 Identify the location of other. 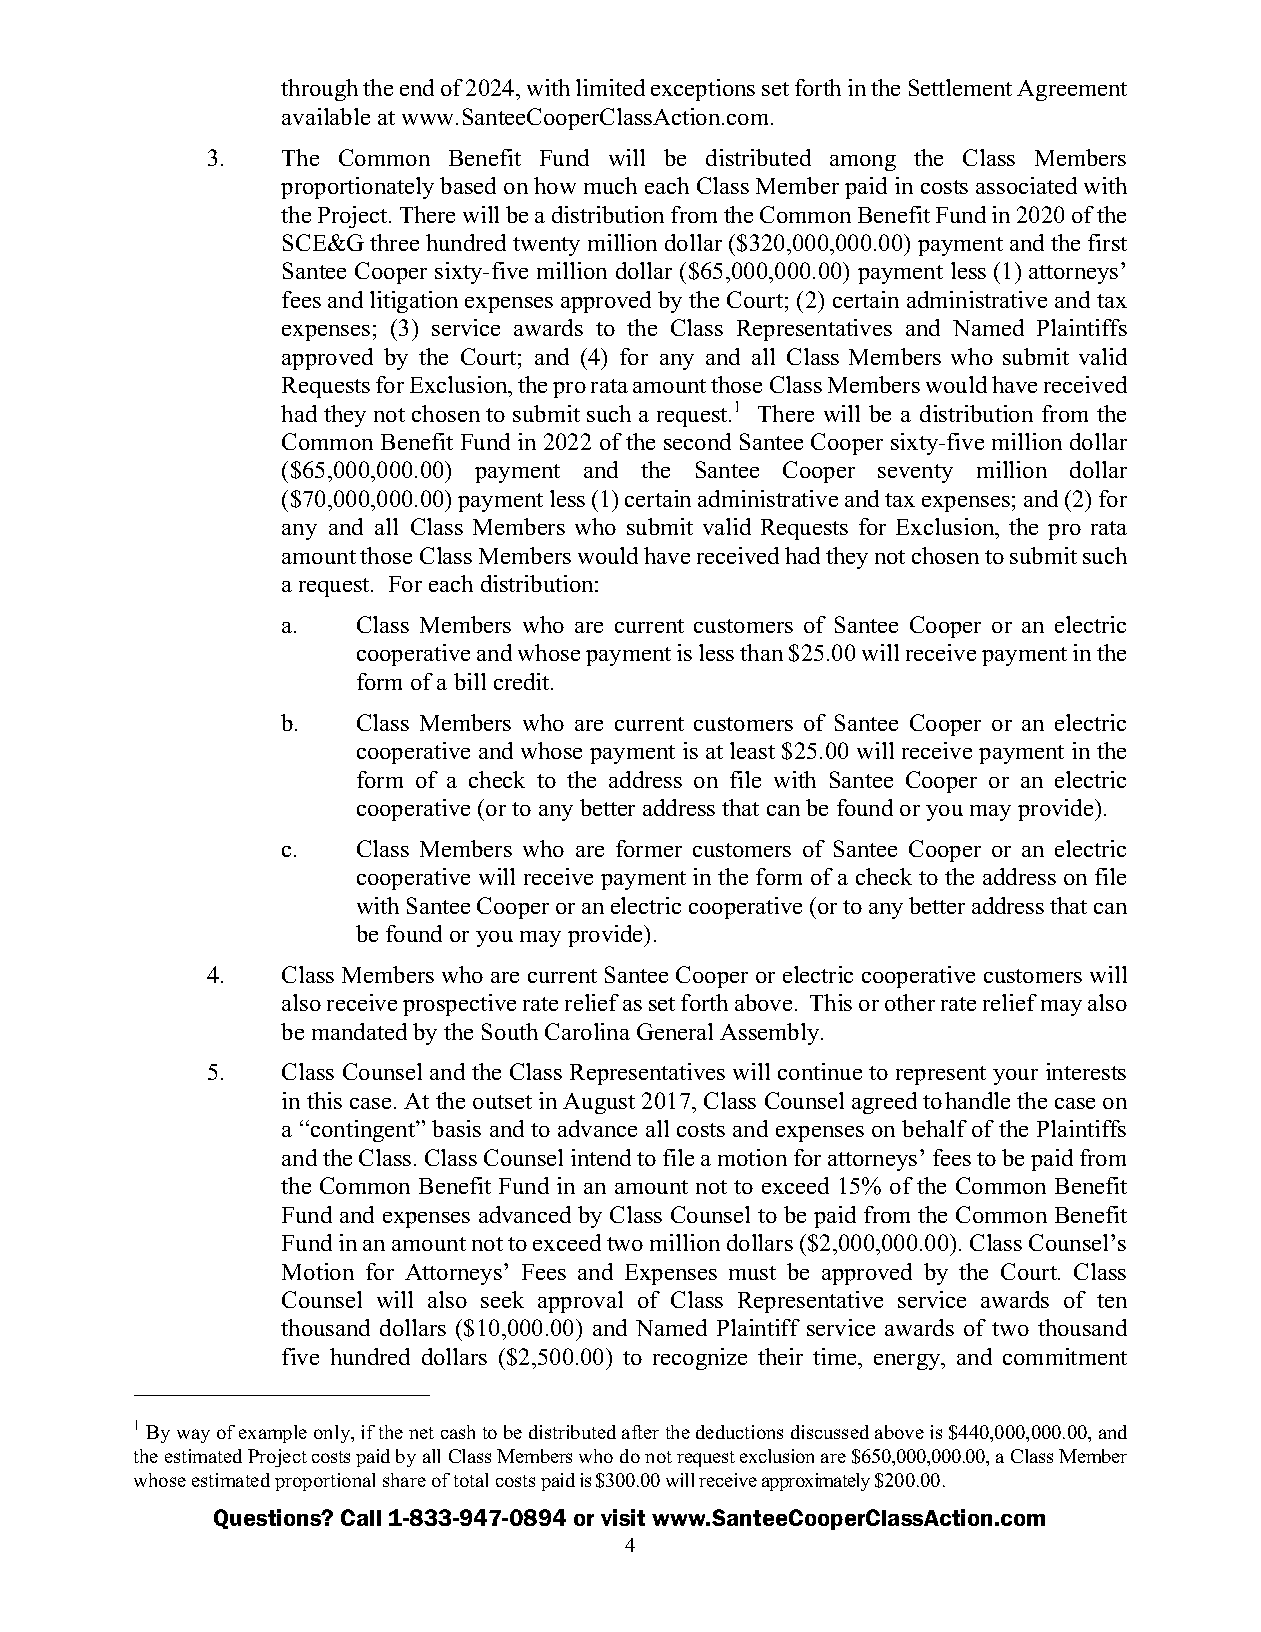
(910, 1002).
